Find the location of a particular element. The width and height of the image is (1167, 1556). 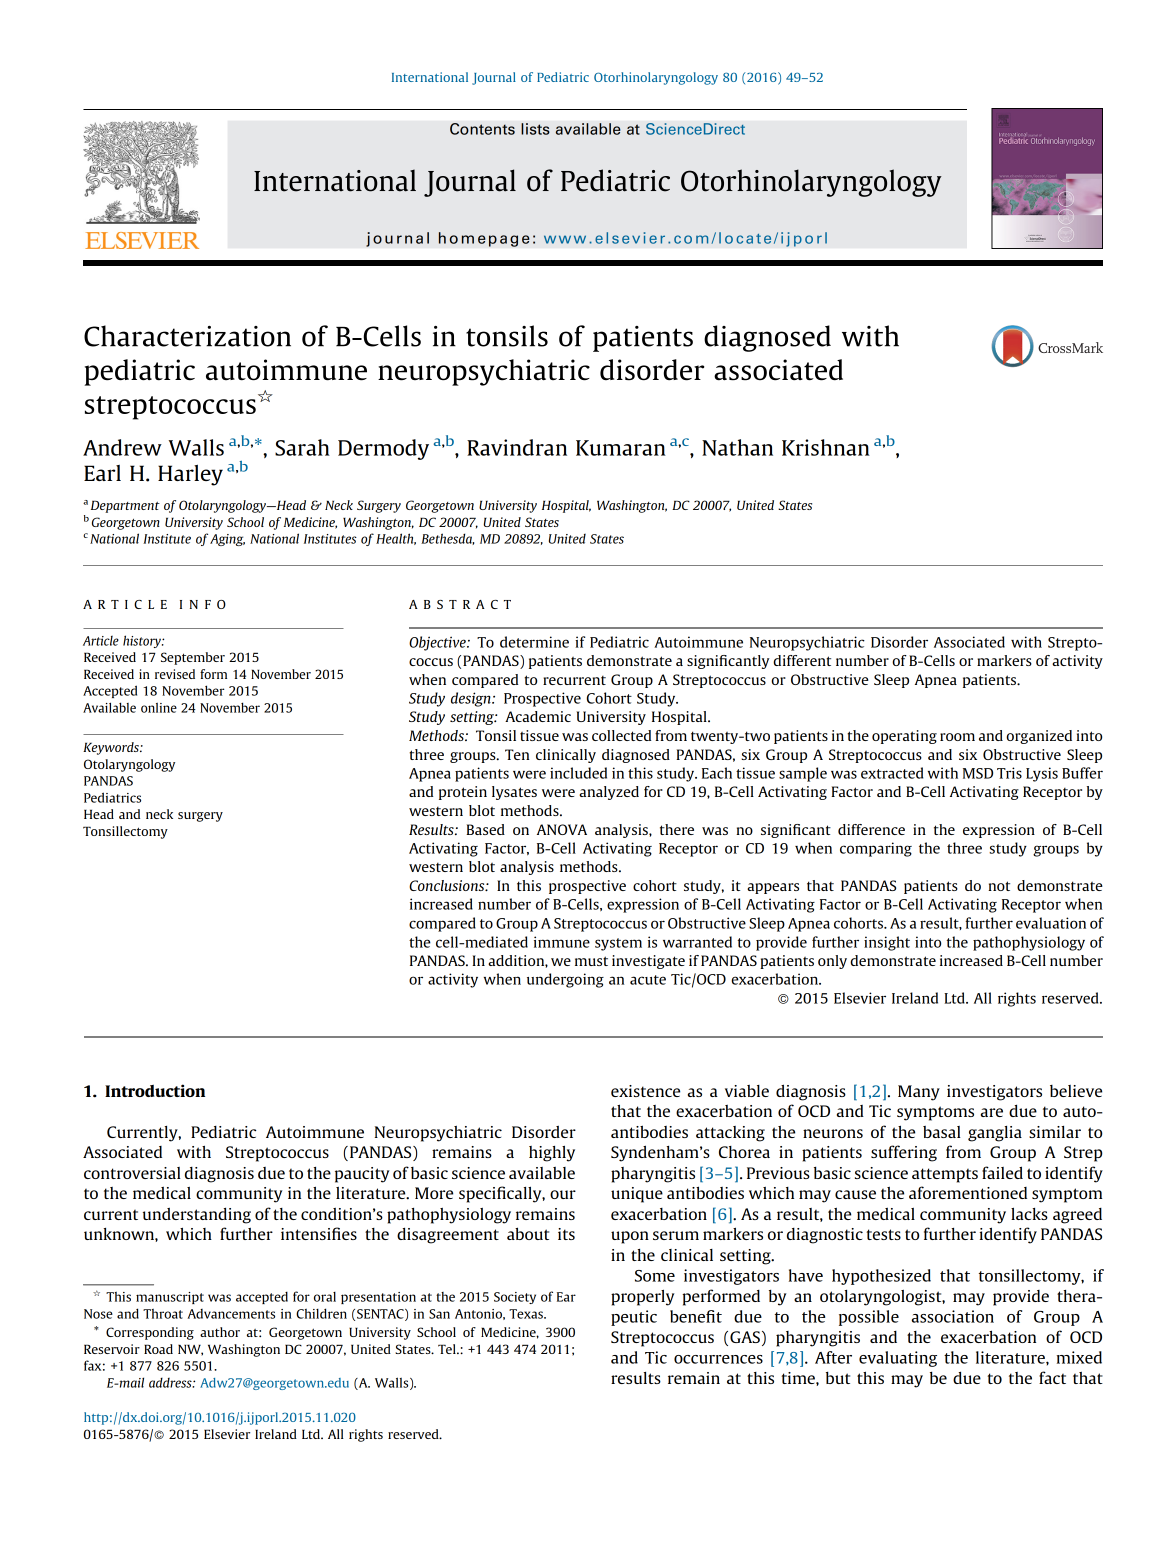

determine is located at coordinates (534, 642).
